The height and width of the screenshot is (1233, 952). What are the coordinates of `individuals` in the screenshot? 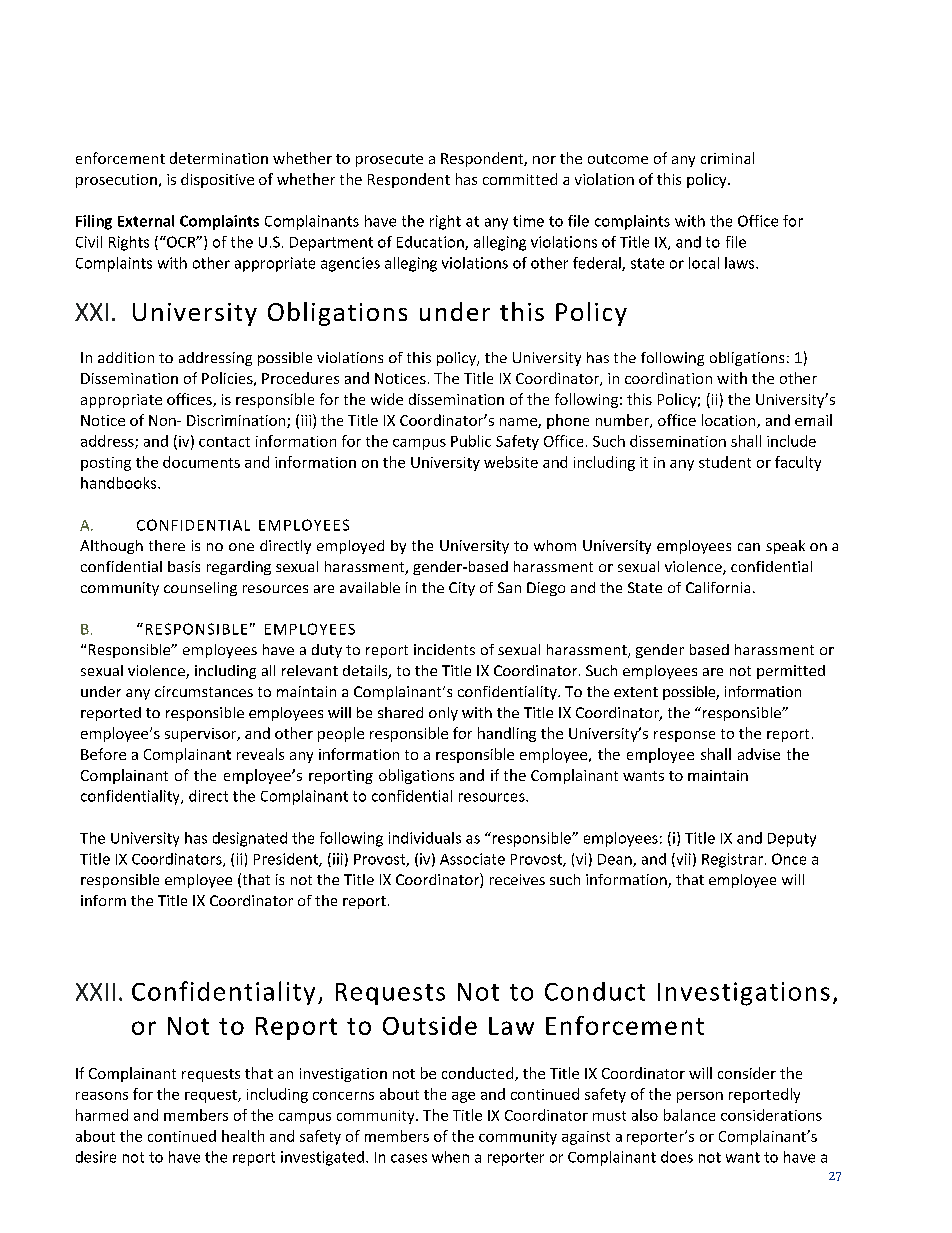 It's located at (425, 838).
